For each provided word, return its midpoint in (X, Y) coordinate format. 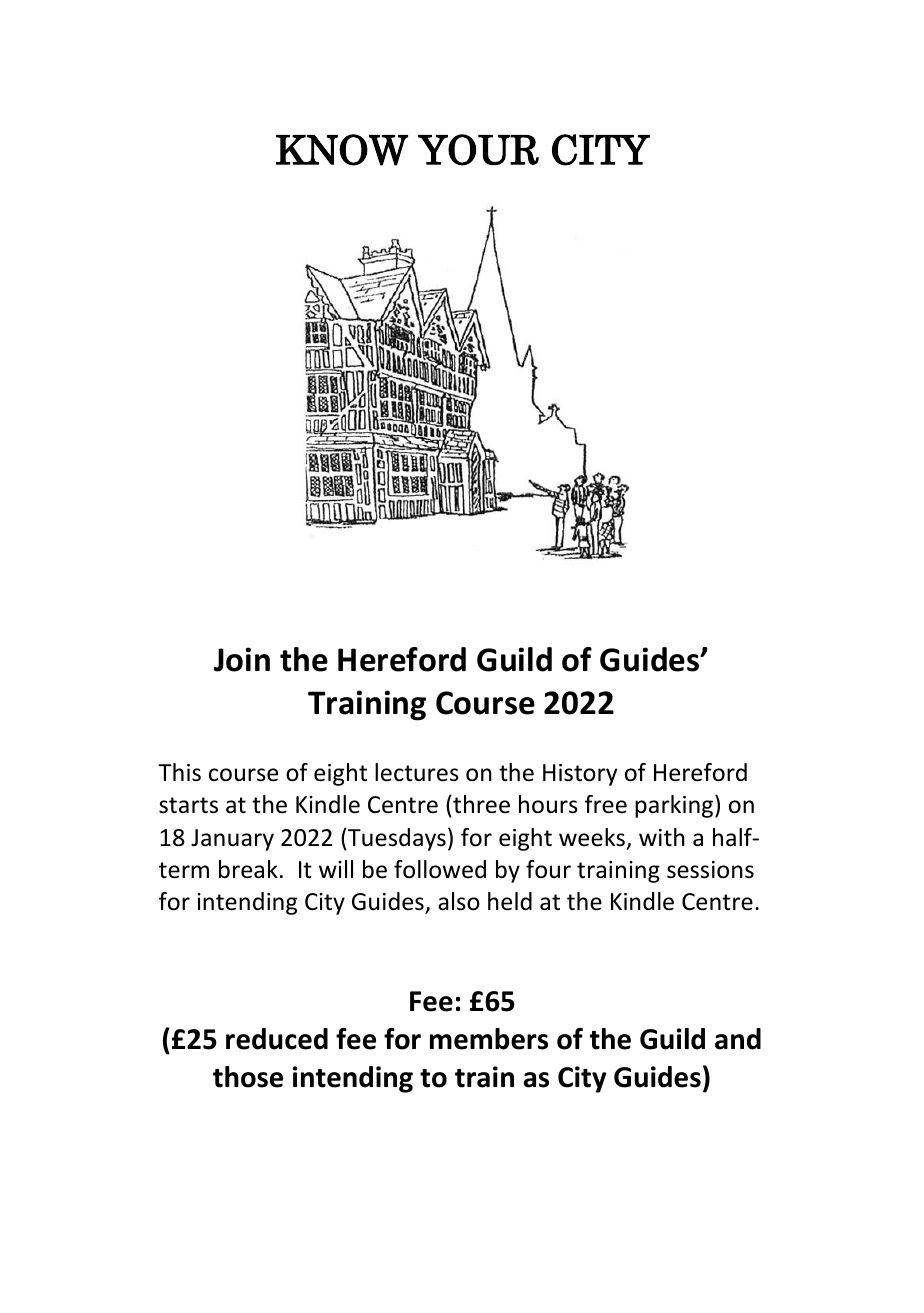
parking (675, 806)
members (489, 1039)
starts (188, 805)
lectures (417, 772)
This (179, 772)
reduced (277, 1039)
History (580, 775)
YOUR (478, 150)
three (480, 804)
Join (242, 659)
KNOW (342, 150)
